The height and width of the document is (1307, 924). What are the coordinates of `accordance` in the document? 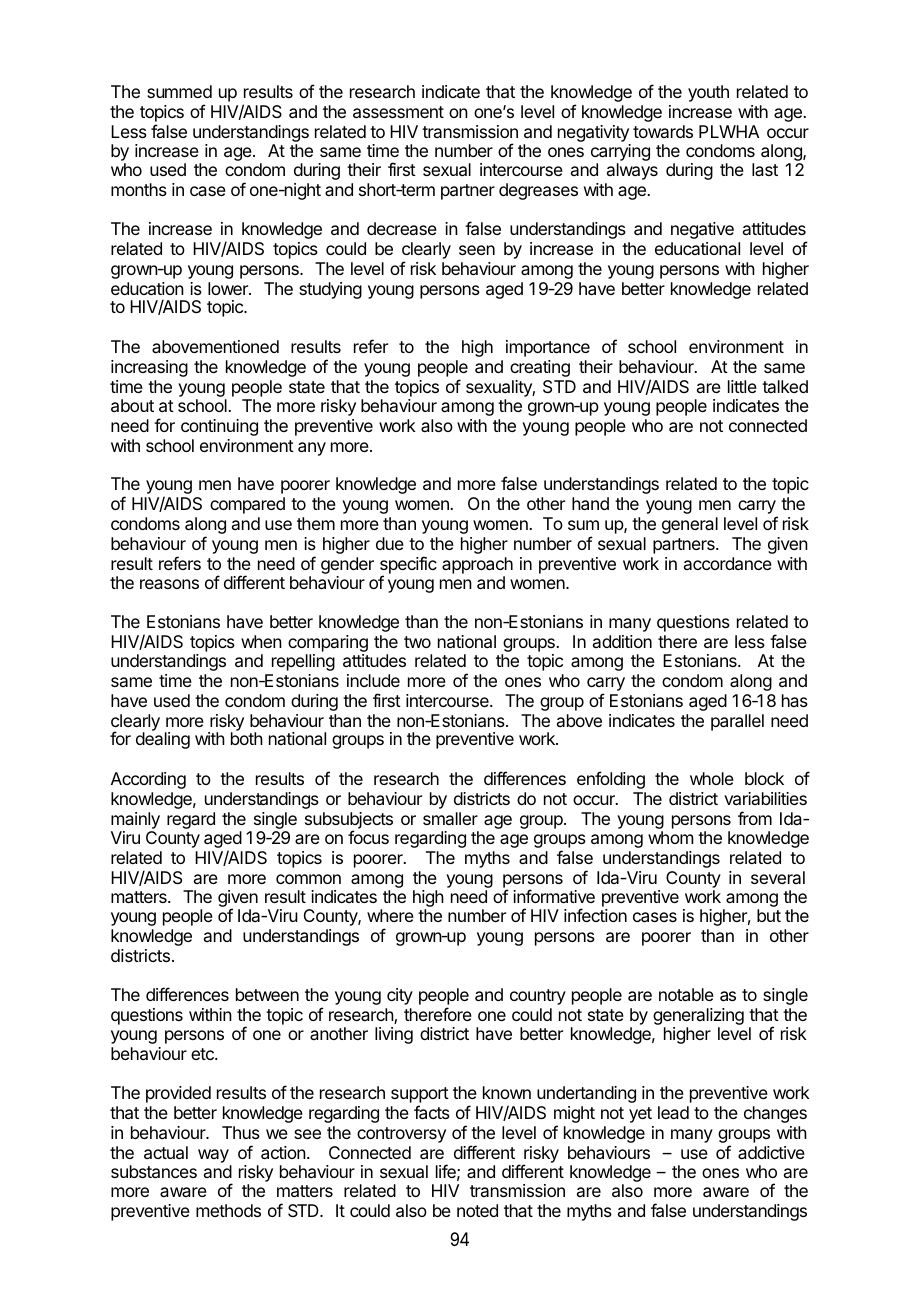 It's located at (728, 563).
